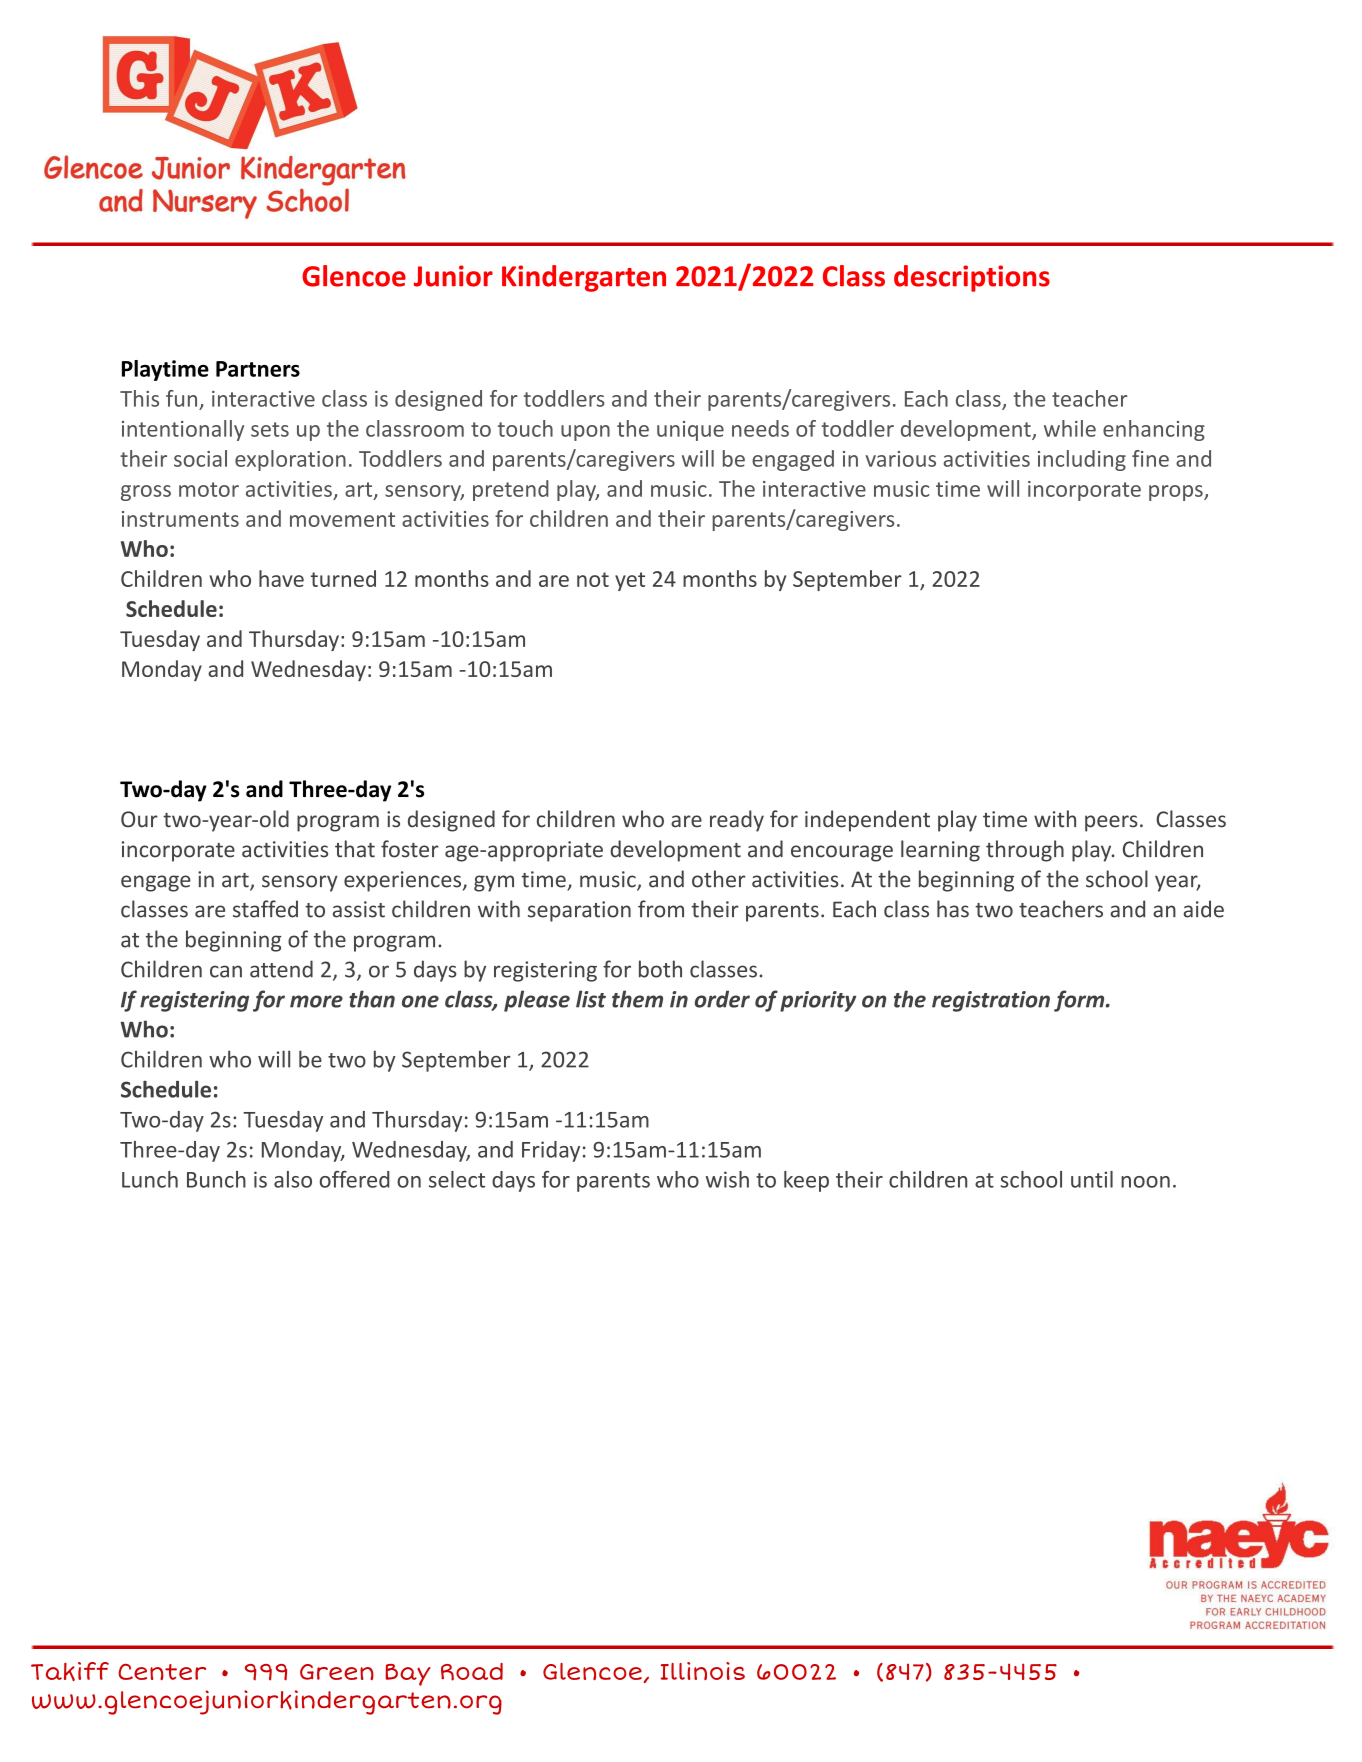 The height and width of the screenshot is (1762, 1362). What do you see at coordinates (293, 1179) in the screenshot?
I see `also` at bounding box center [293, 1179].
